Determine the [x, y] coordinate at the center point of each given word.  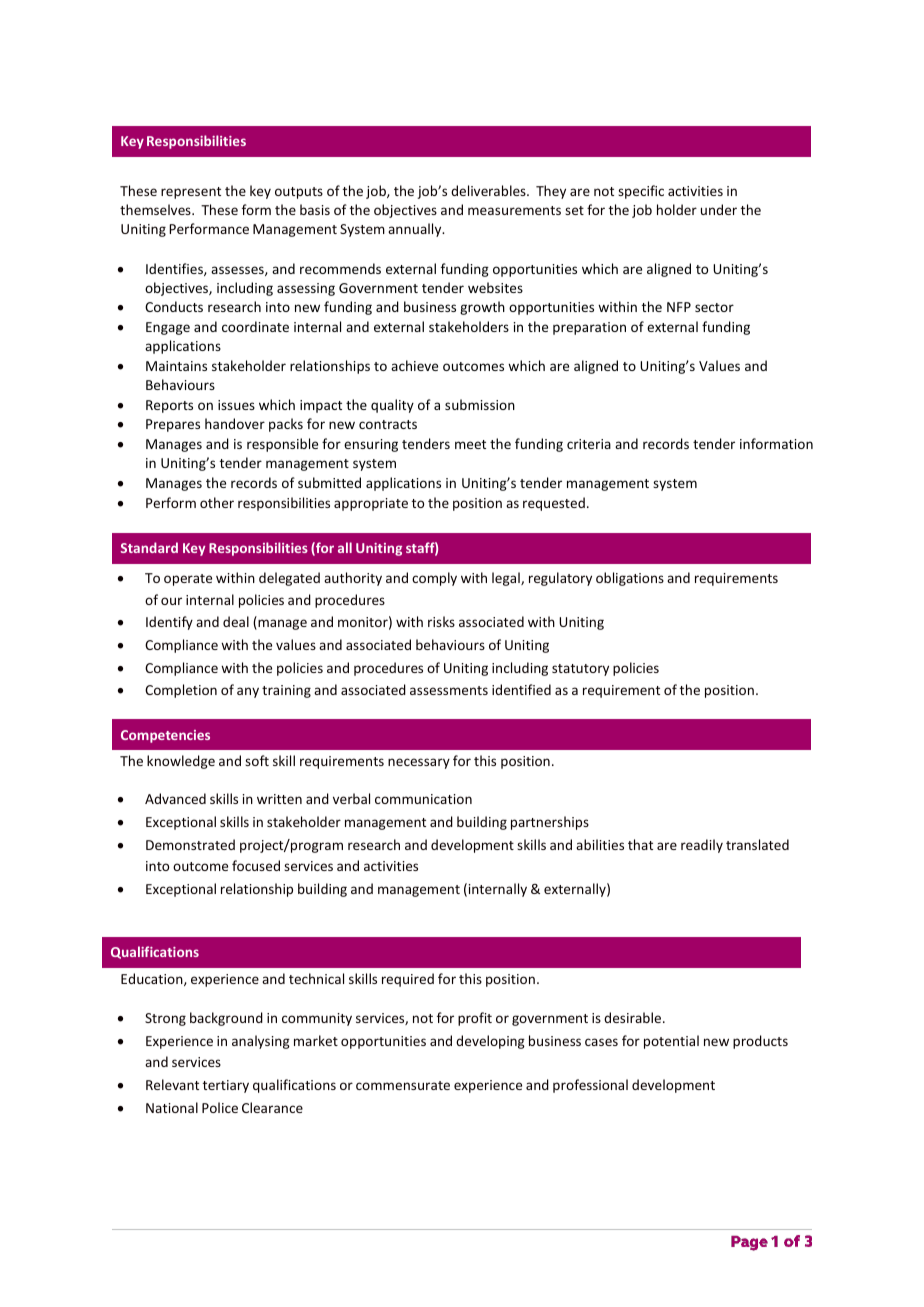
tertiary [226, 1086]
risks [441, 621]
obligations [630, 579]
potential [671, 1042]
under [719, 209]
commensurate [403, 1085]
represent [191, 193]
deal [236, 621]
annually [416, 230]
